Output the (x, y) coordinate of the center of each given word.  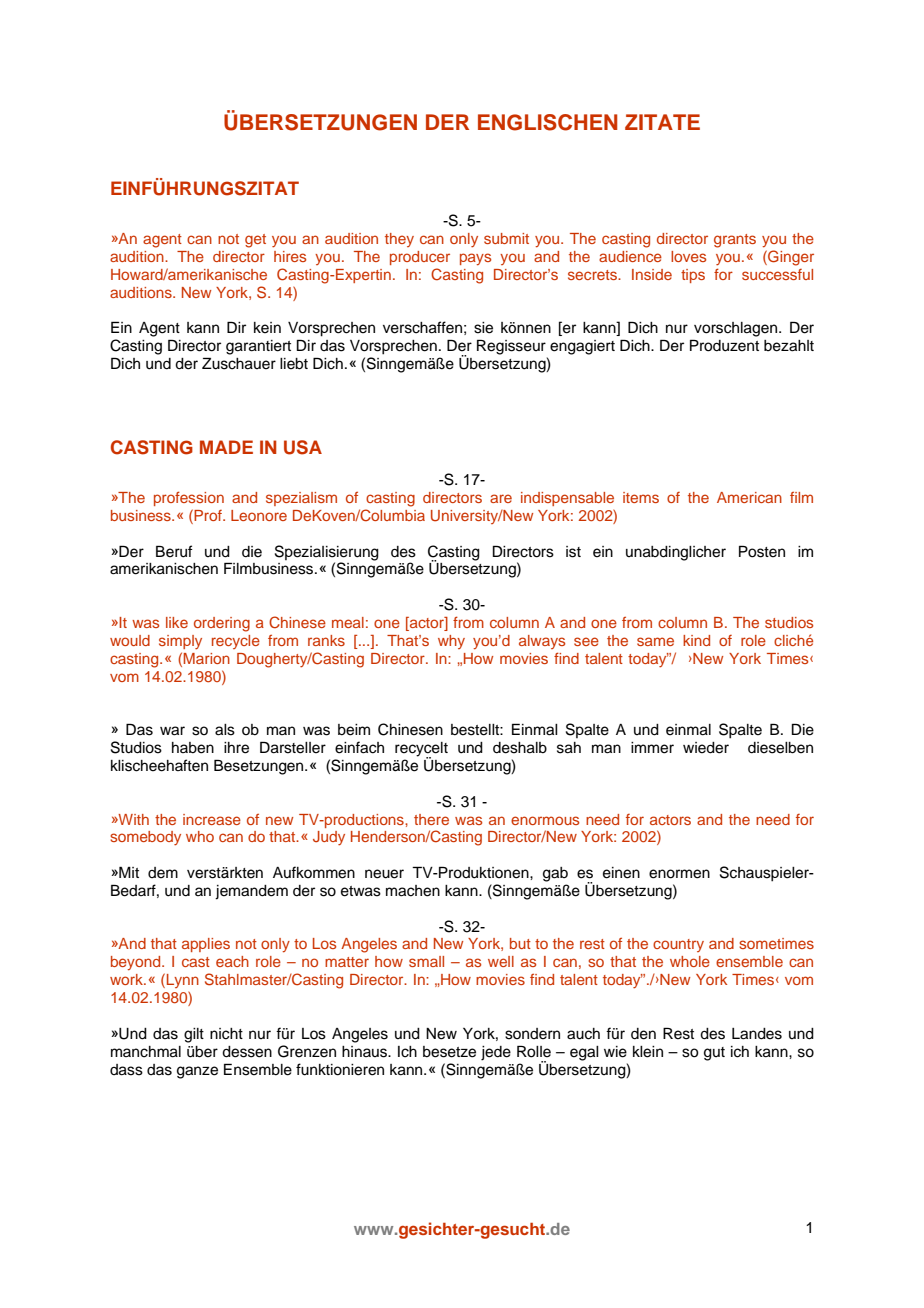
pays (475, 259)
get (255, 241)
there (431, 819)
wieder (706, 748)
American (749, 497)
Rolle (534, 1051)
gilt (194, 1035)
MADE (226, 447)
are (501, 498)
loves (688, 256)
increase (212, 819)
